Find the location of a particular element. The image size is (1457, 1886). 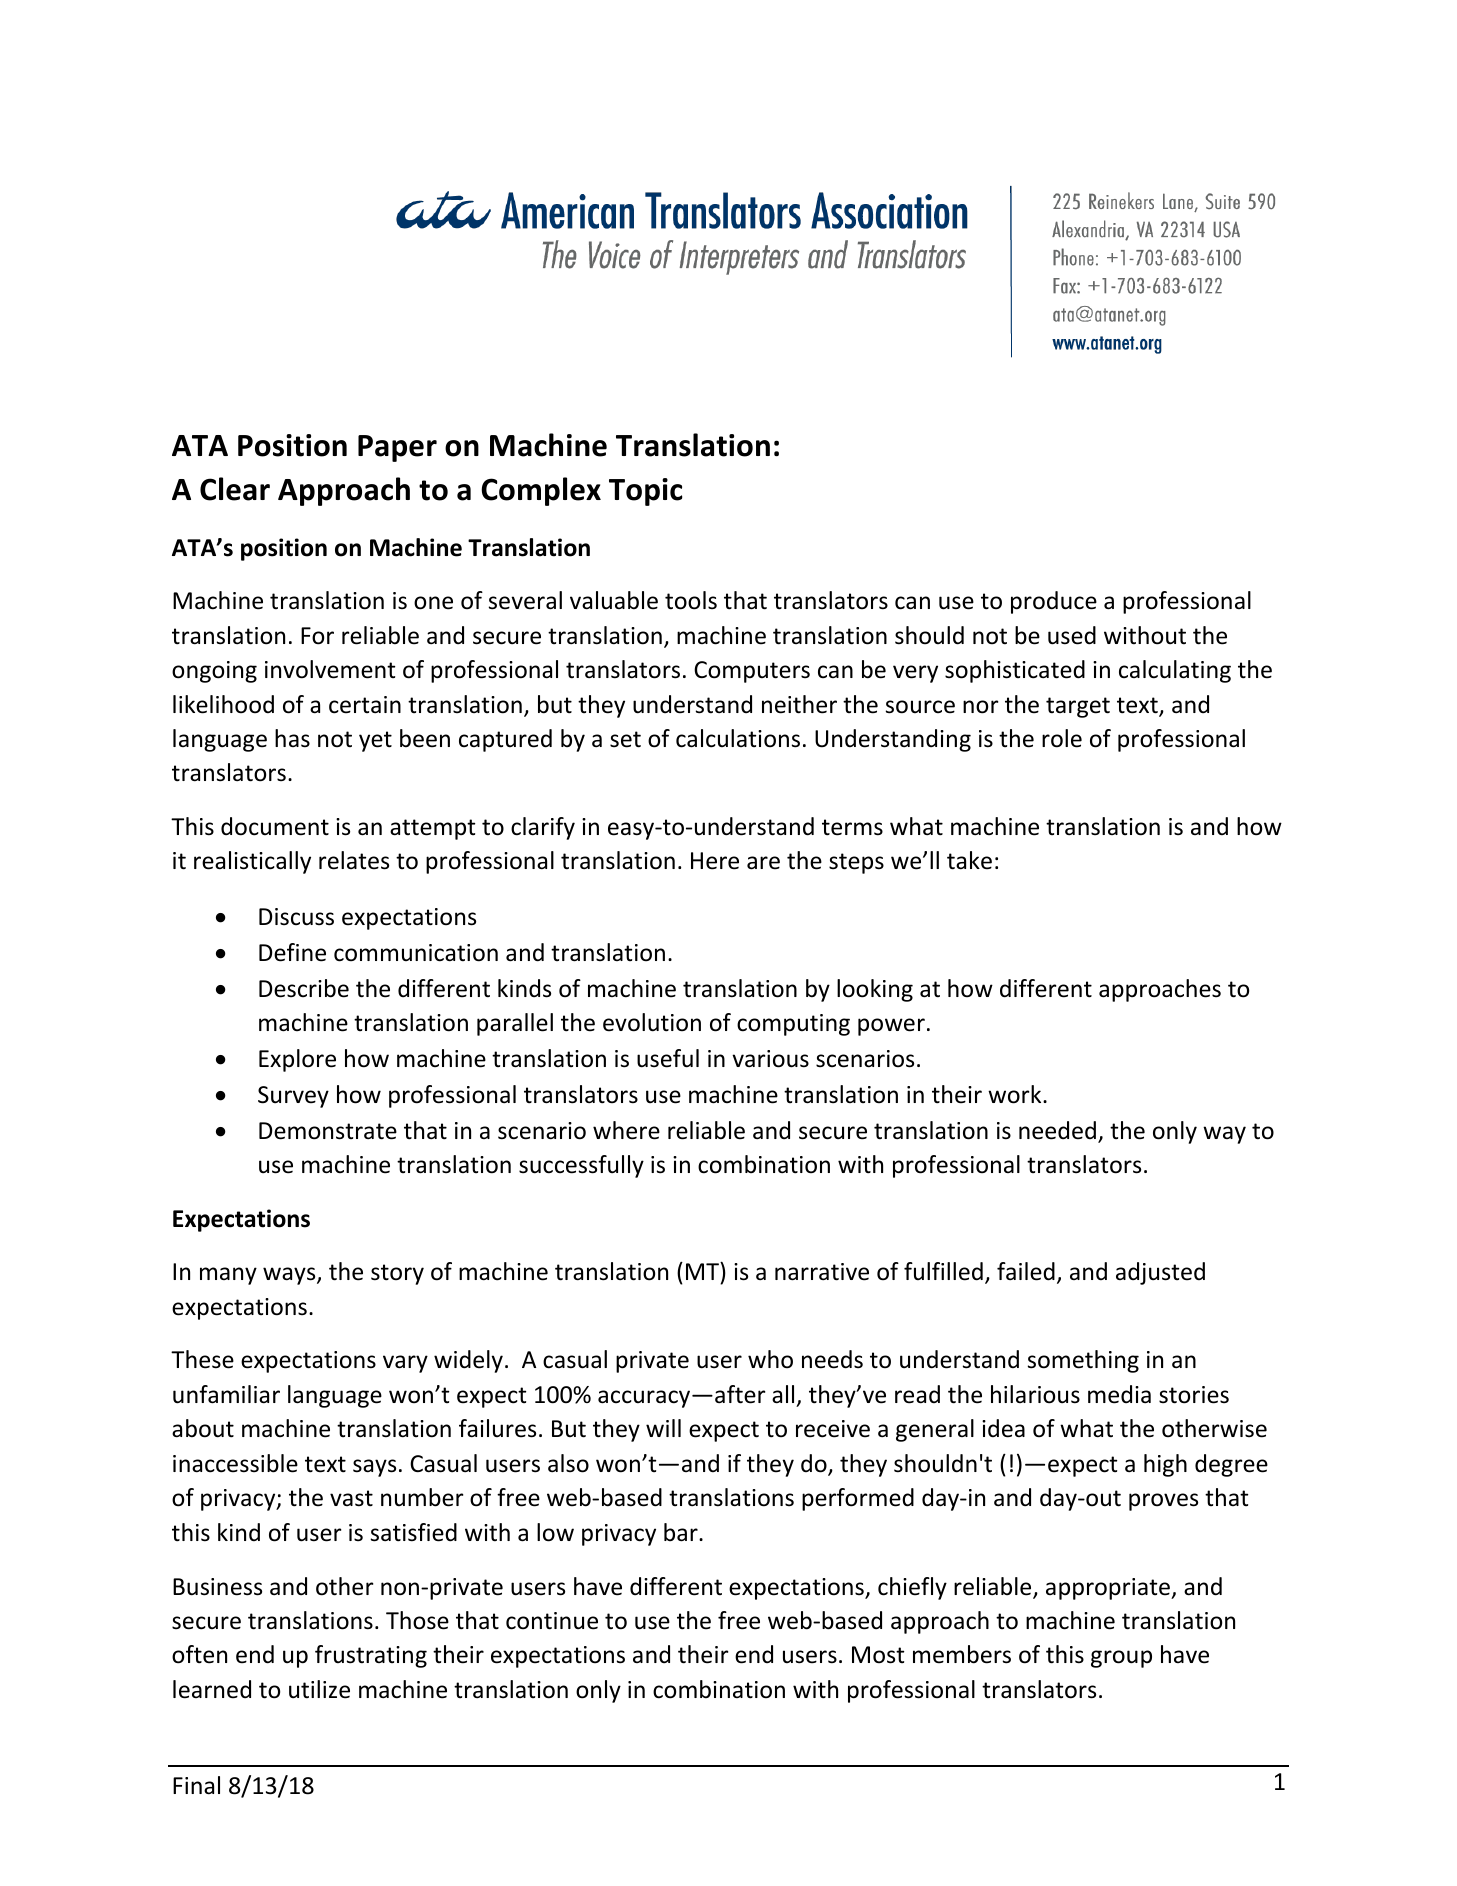

produce is located at coordinates (1054, 602).
